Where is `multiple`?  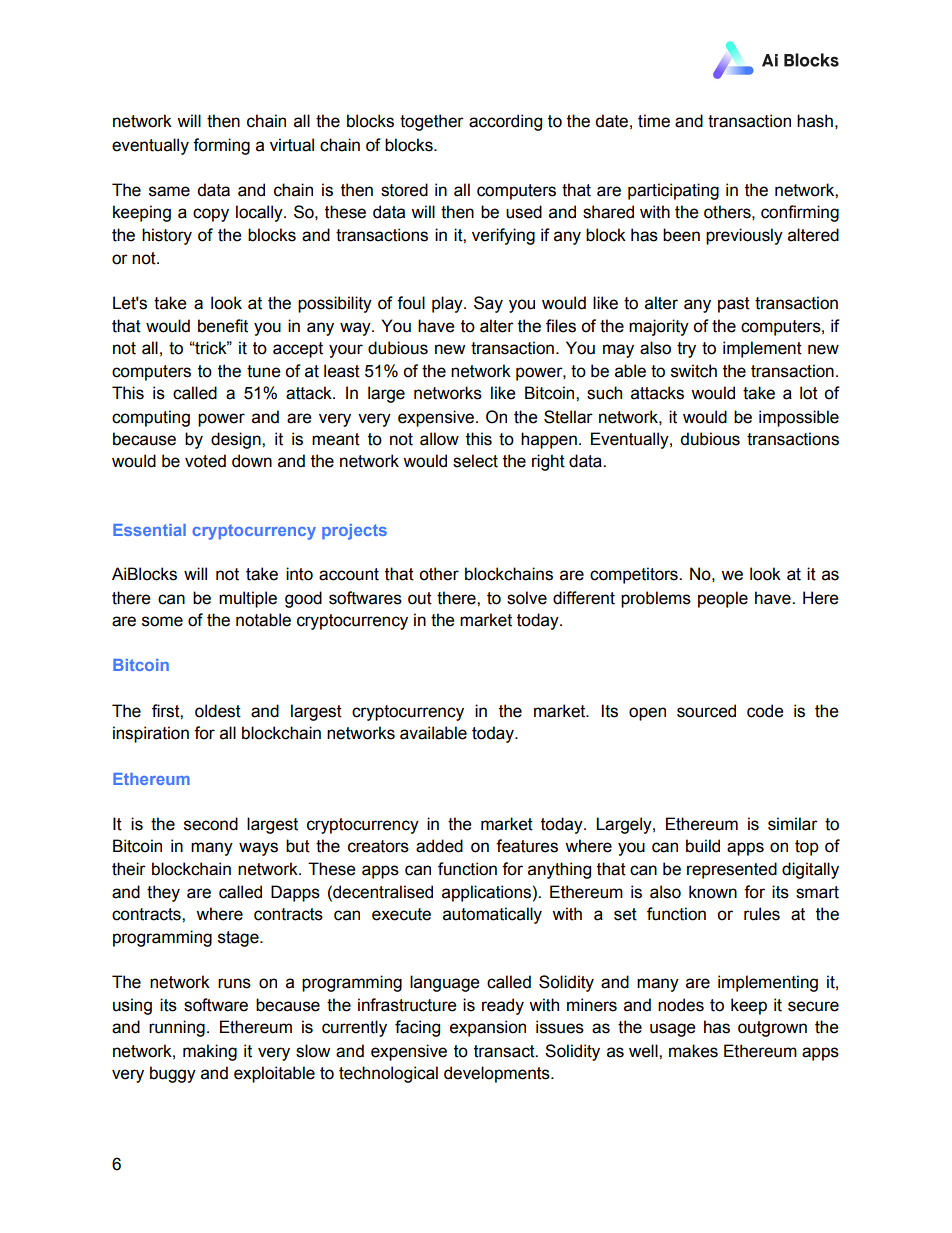
multiple is located at coordinates (248, 599).
